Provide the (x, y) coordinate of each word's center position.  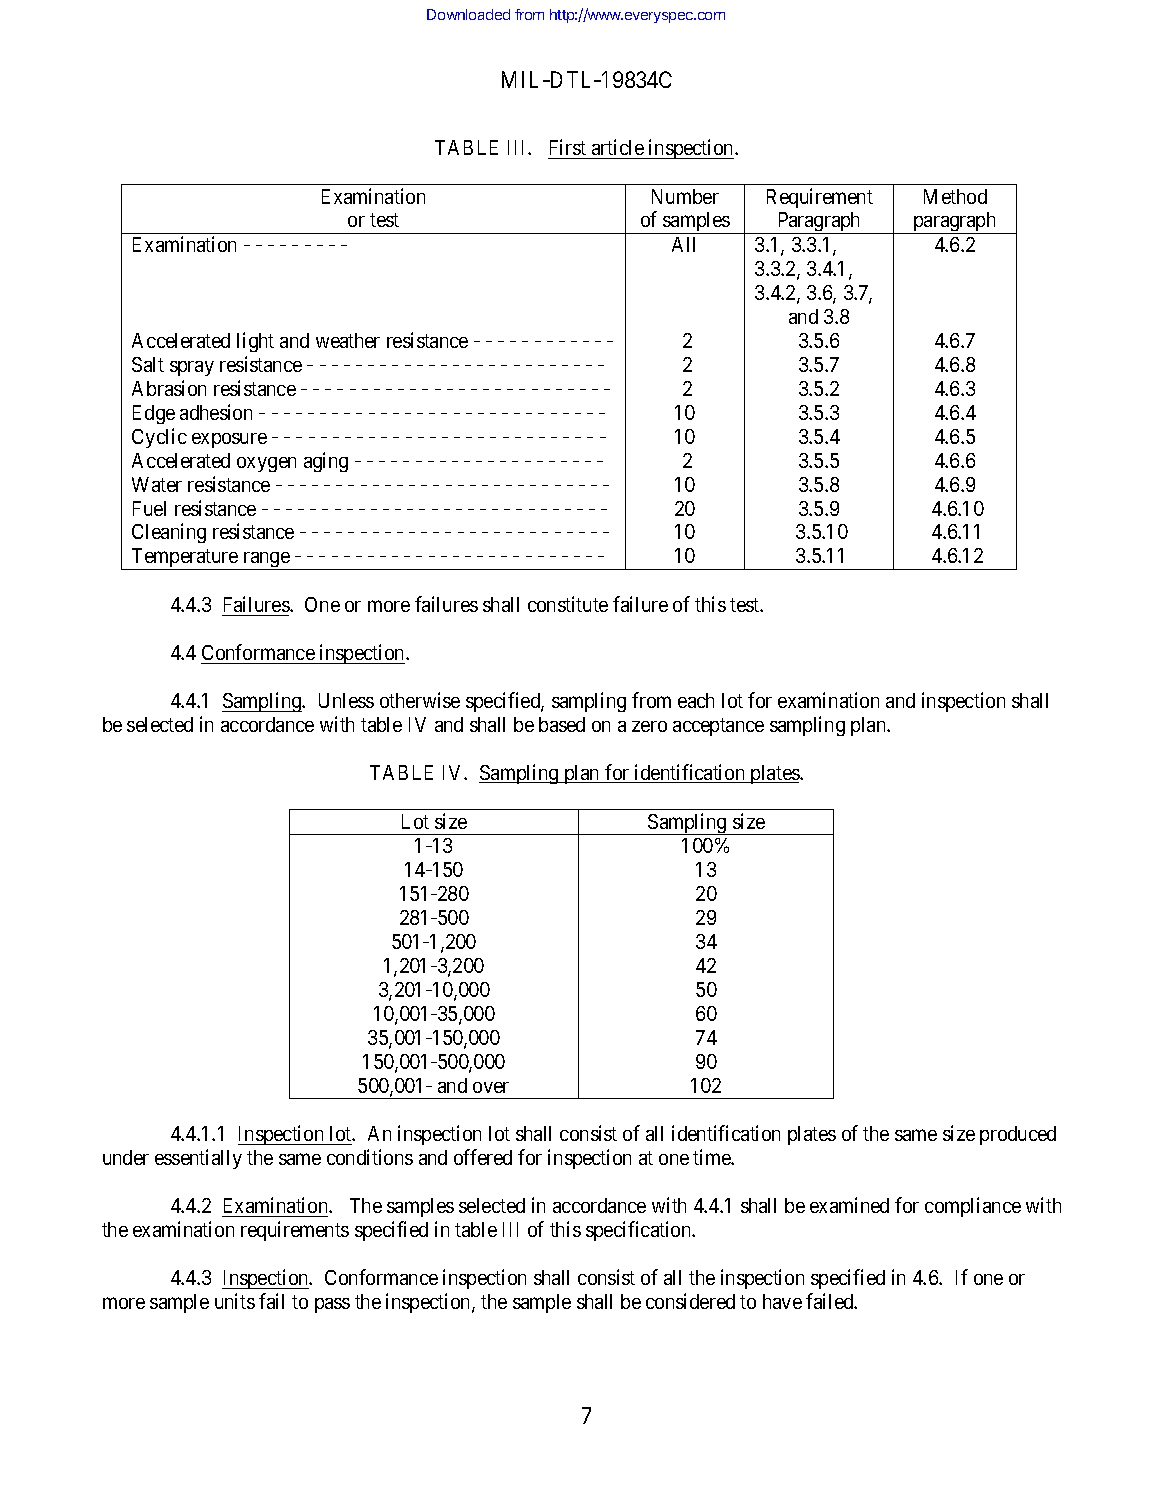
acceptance (718, 727)
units (235, 1301)
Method (955, 196)
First (568, 147)
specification (640, 1231)
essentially (198, 1159)
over (491, 1087)
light (255, 342)
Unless (346, 700)
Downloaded (468, 14)
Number (685, 196)
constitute (568, 604)
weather (348, 340)
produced (1018, 1135)
